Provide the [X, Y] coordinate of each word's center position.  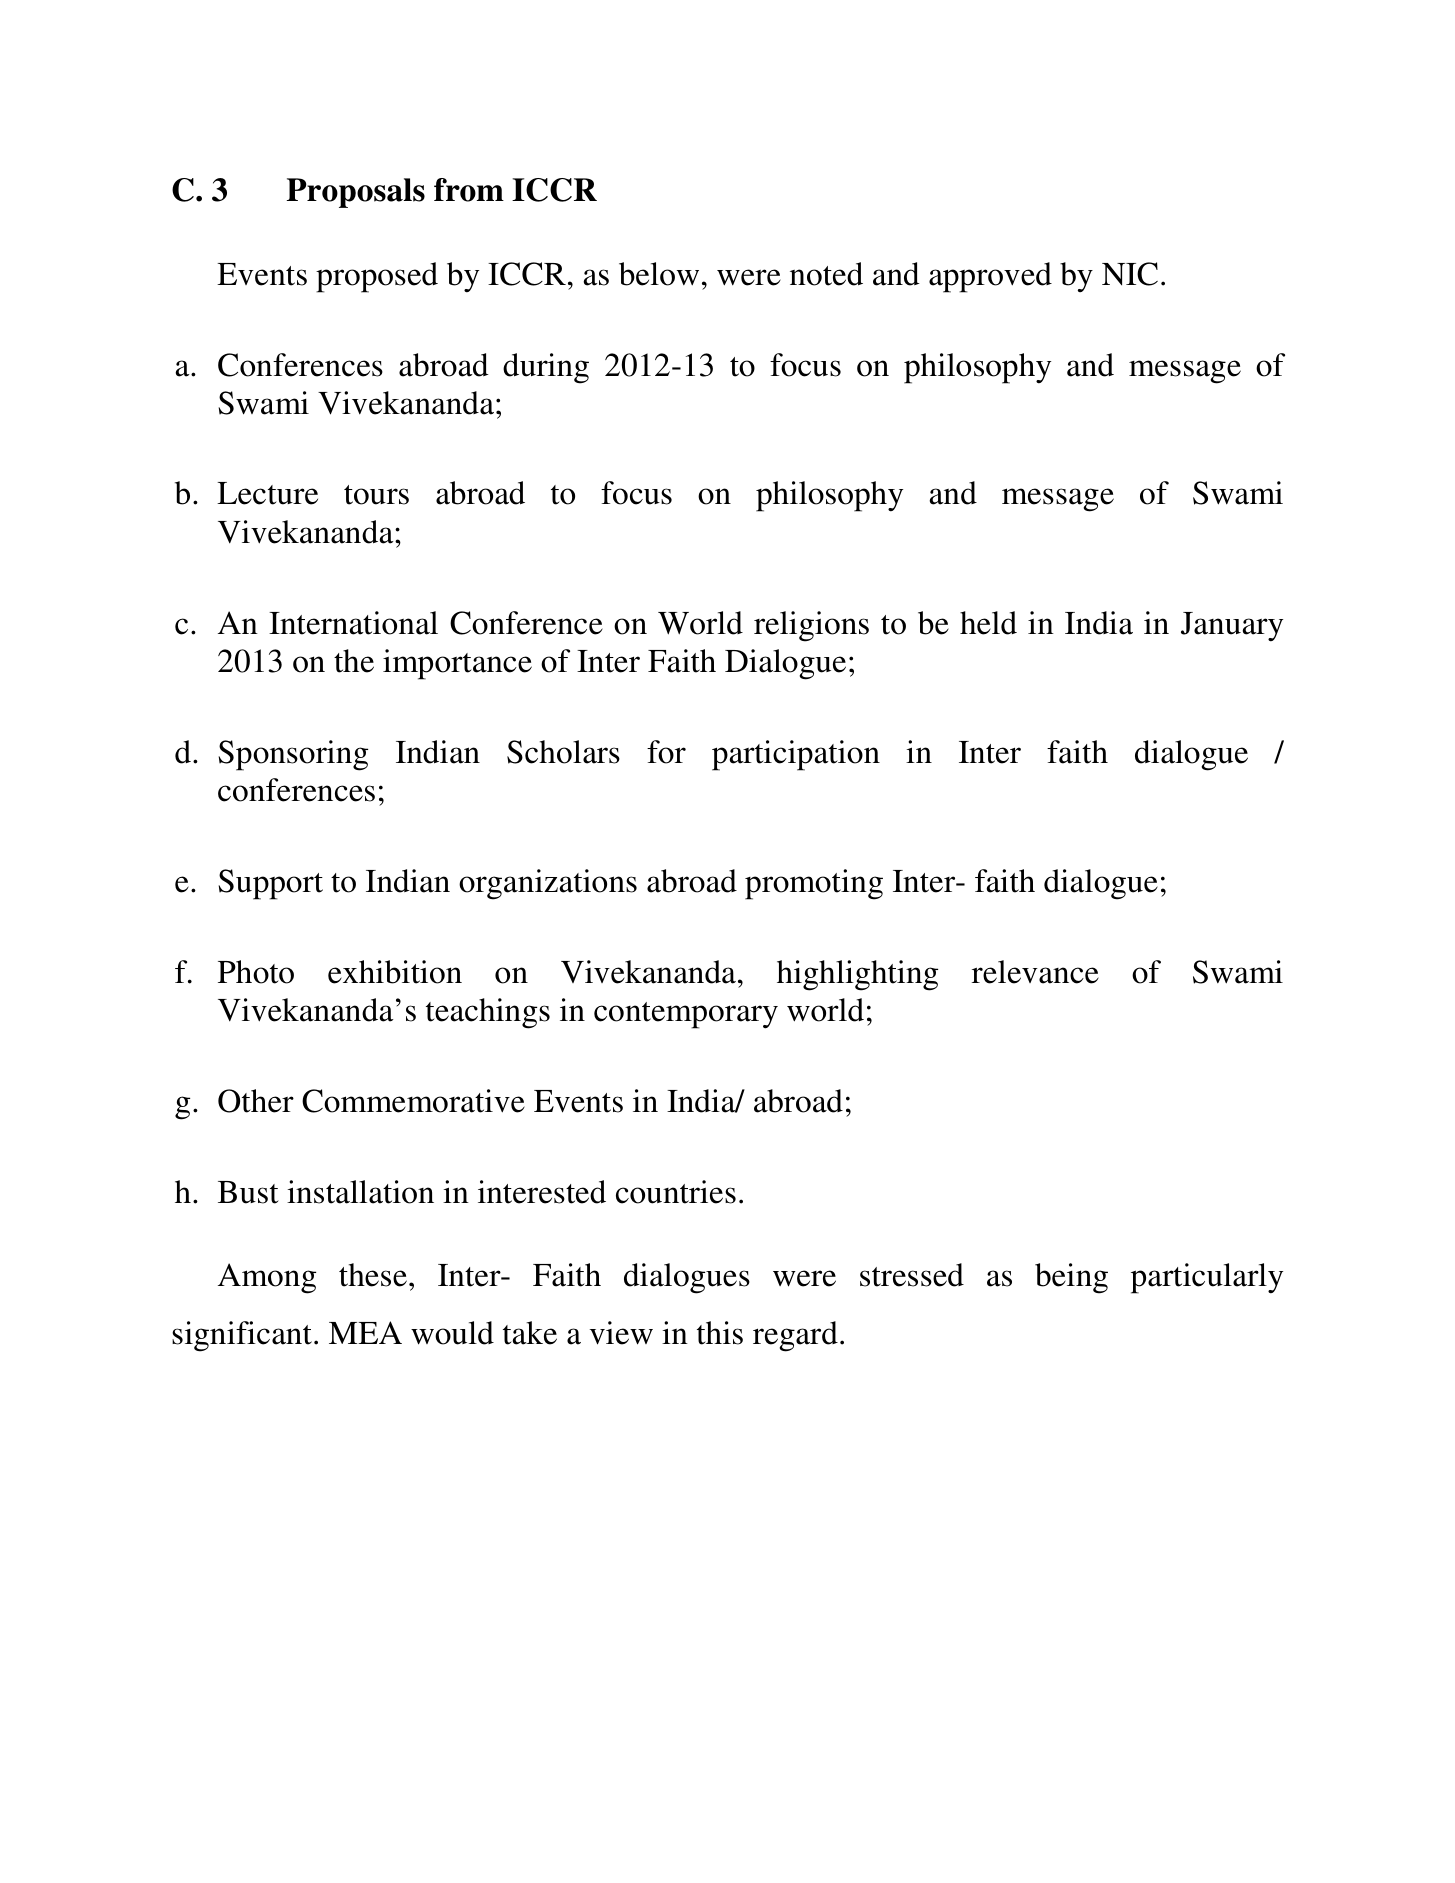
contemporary [686, 1015]
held [988, 623]
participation [796, 755]
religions [811, 626]
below [659, 274]
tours [376, 495]
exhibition [395, 972]
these [373, 1275]
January [1232, 627]
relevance [1035, 972]
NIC [1130, 274]
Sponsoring [293, 755]
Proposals [356, 193]
